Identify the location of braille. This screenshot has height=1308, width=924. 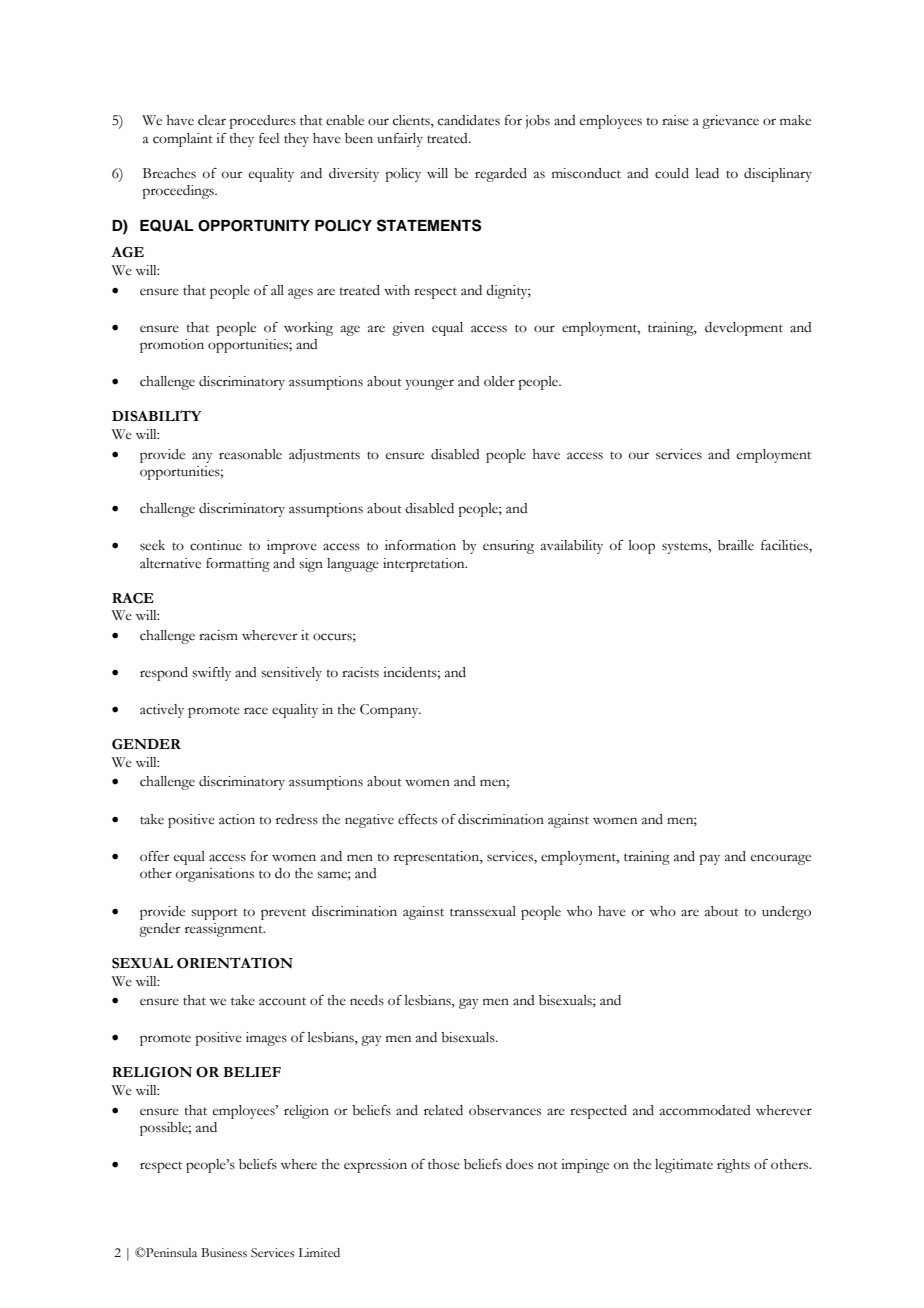
(736, 545).
